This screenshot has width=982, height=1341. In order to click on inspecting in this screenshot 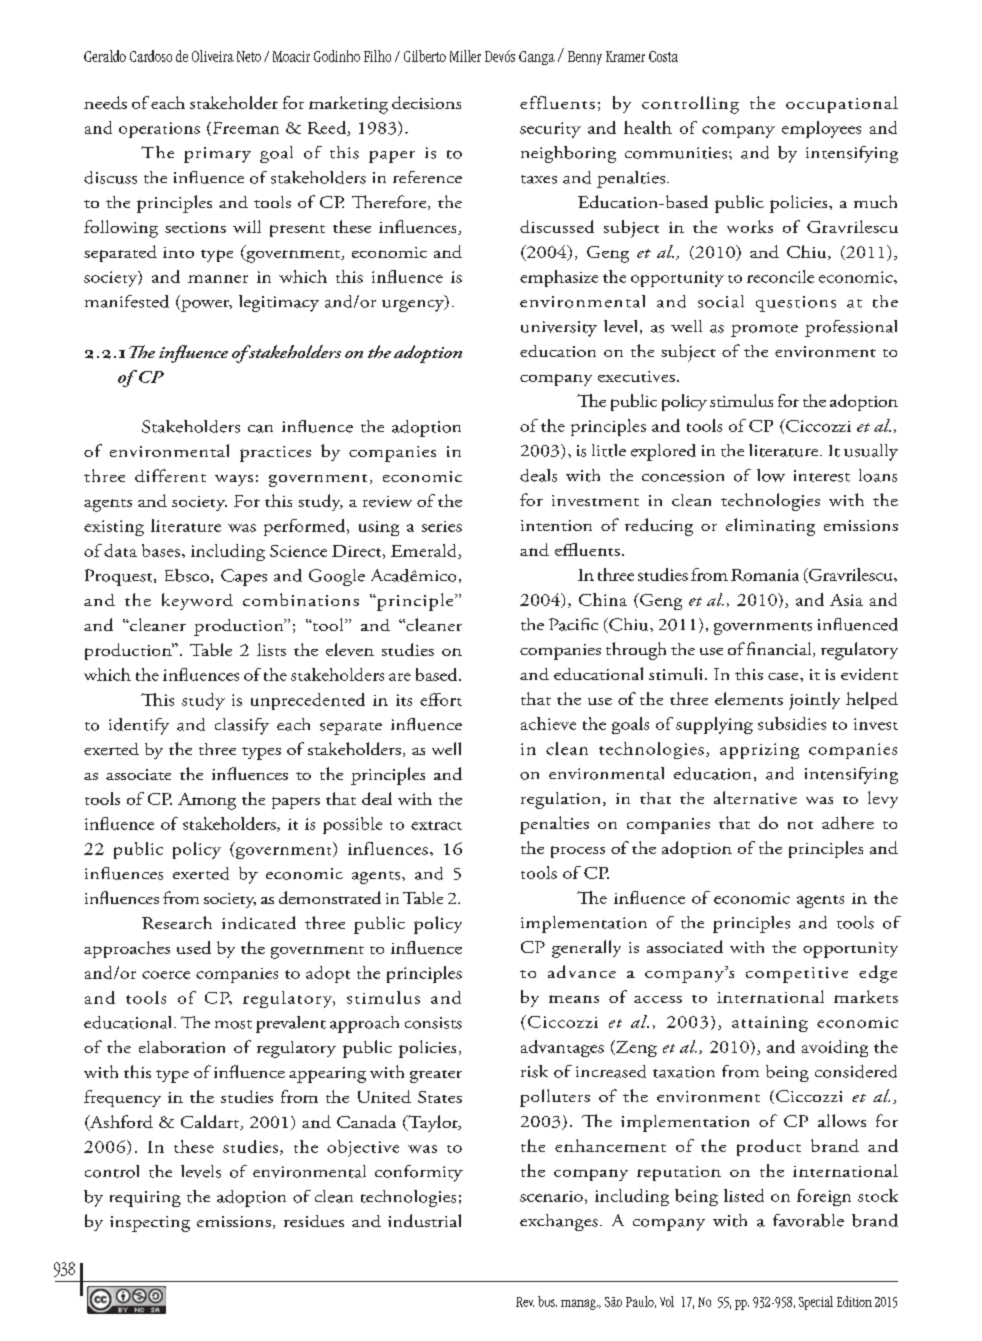, I will do `click(150, 1224)`.
